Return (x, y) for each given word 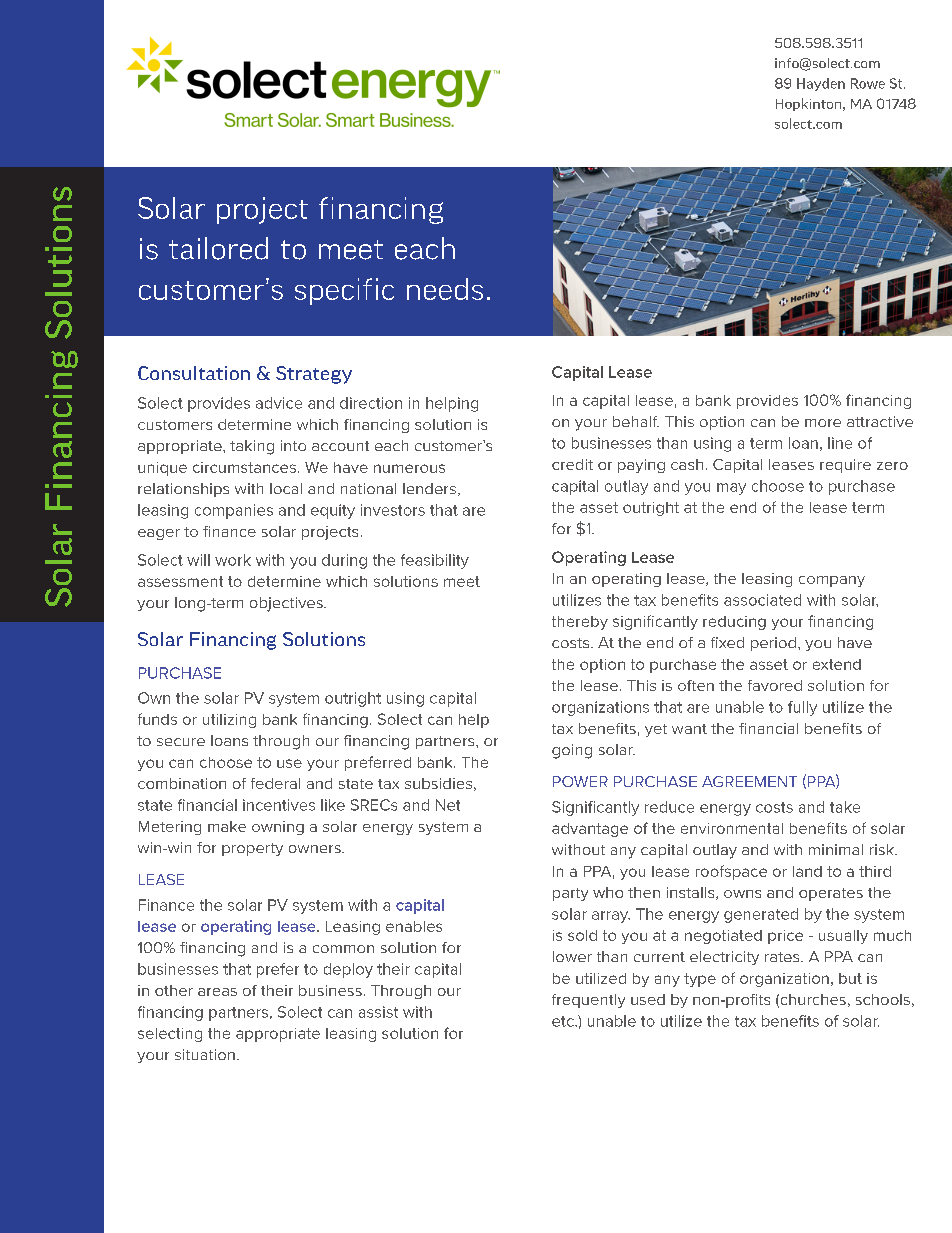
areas (217, 992)
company (832, 581)
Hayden (821, 84)
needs (445, 289)
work (233, 560)
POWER (580, 781)
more (823, 423)
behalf (636, 421)
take (845, 807)
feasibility (435, 561)
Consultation (194, 373)
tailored (218, 248)
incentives (279, 805)
